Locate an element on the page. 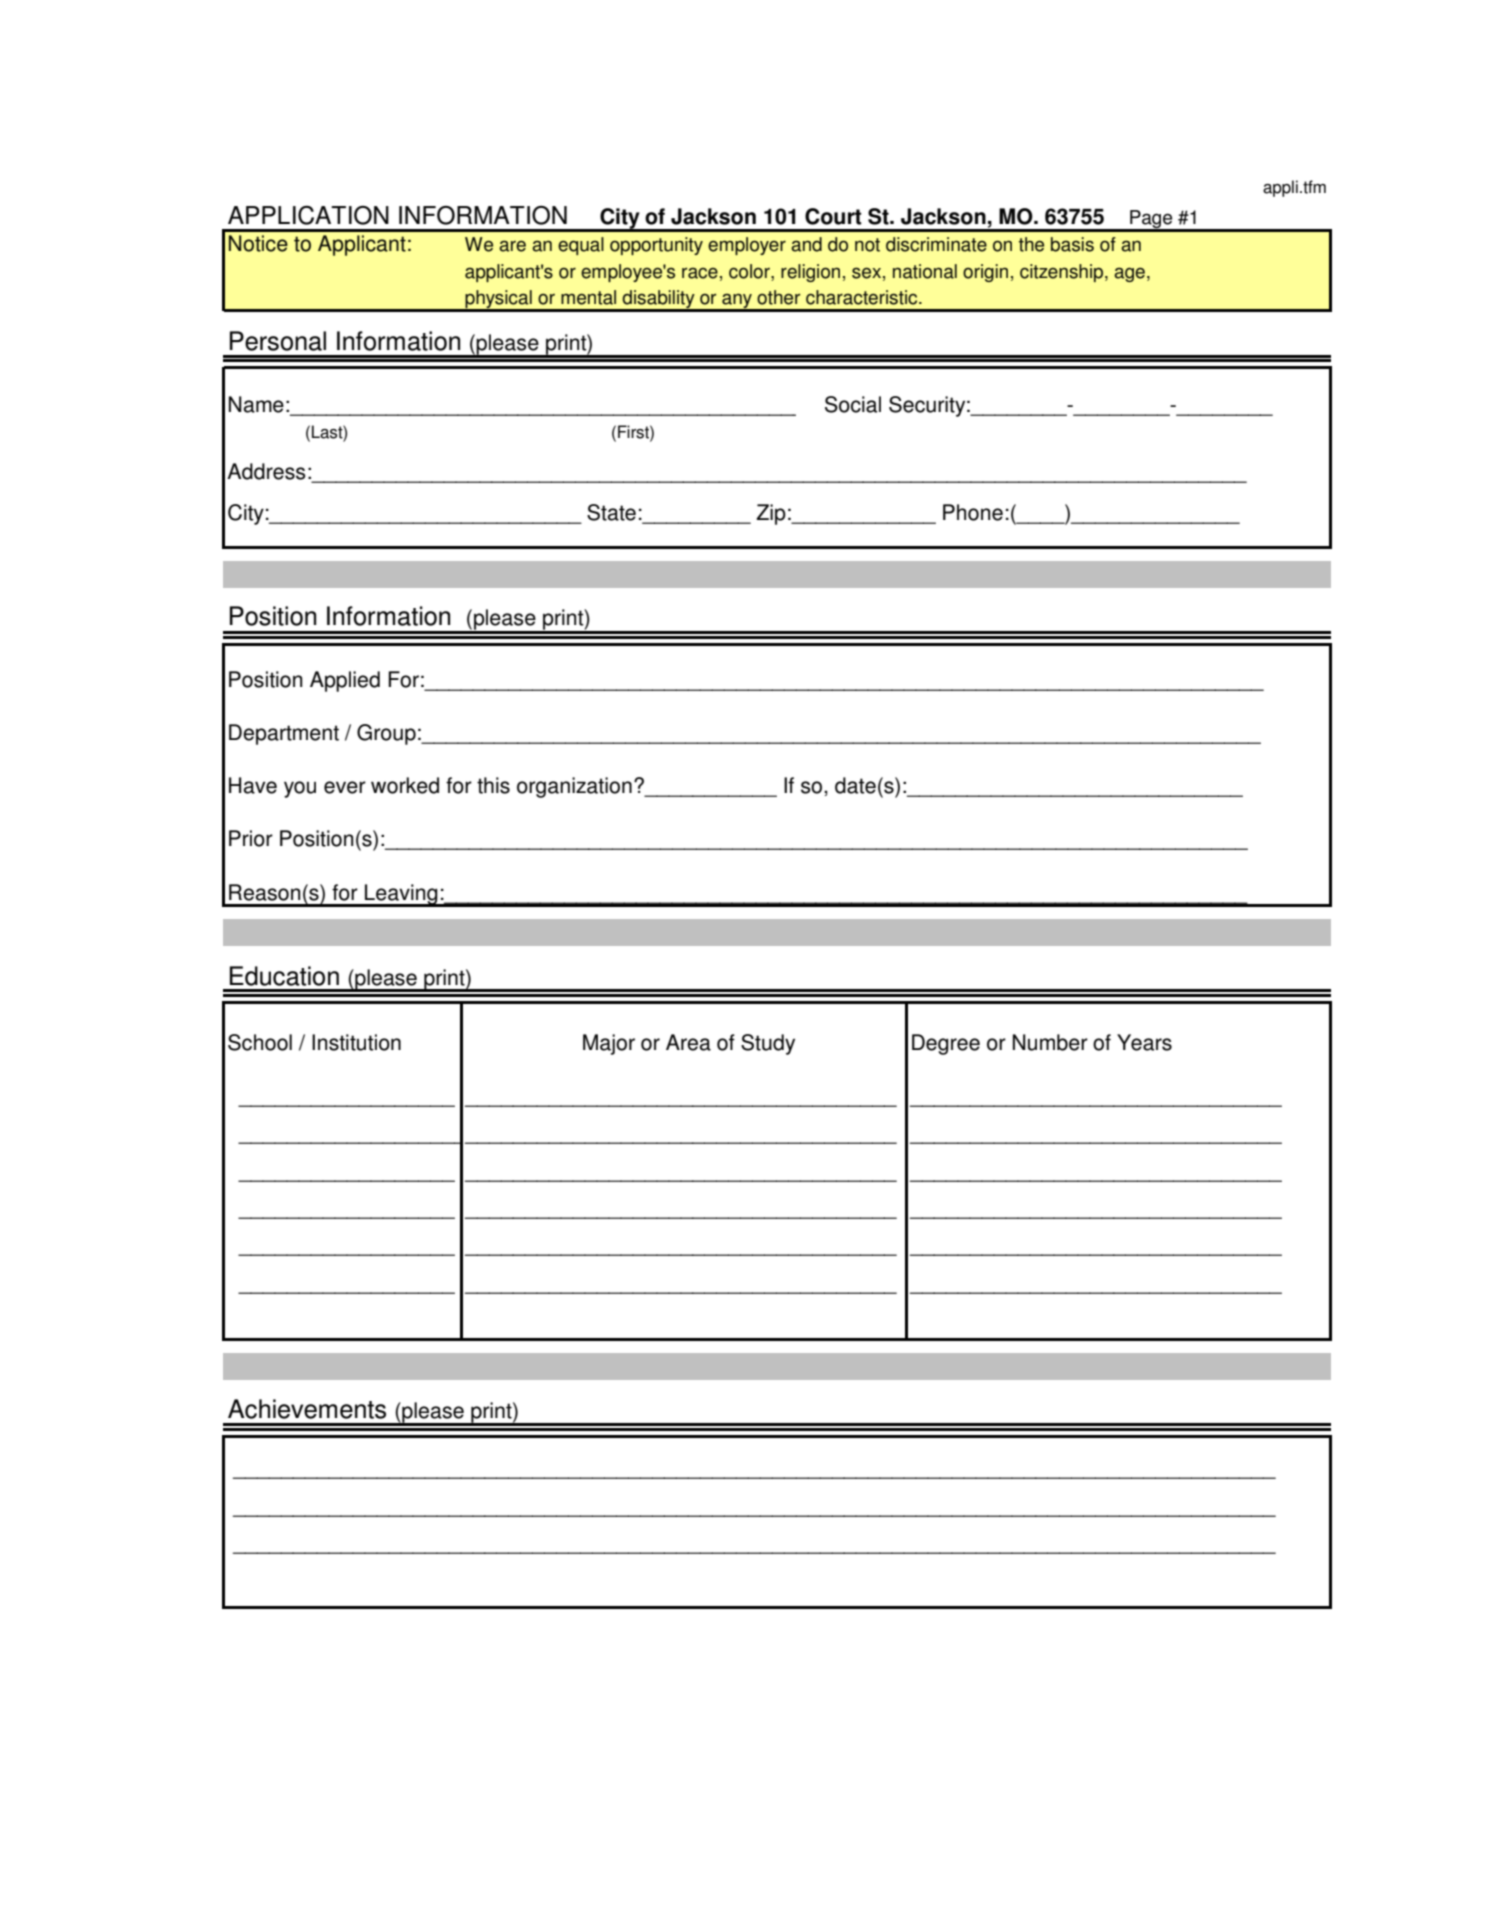  Department is located at coordinates (284, 734).
